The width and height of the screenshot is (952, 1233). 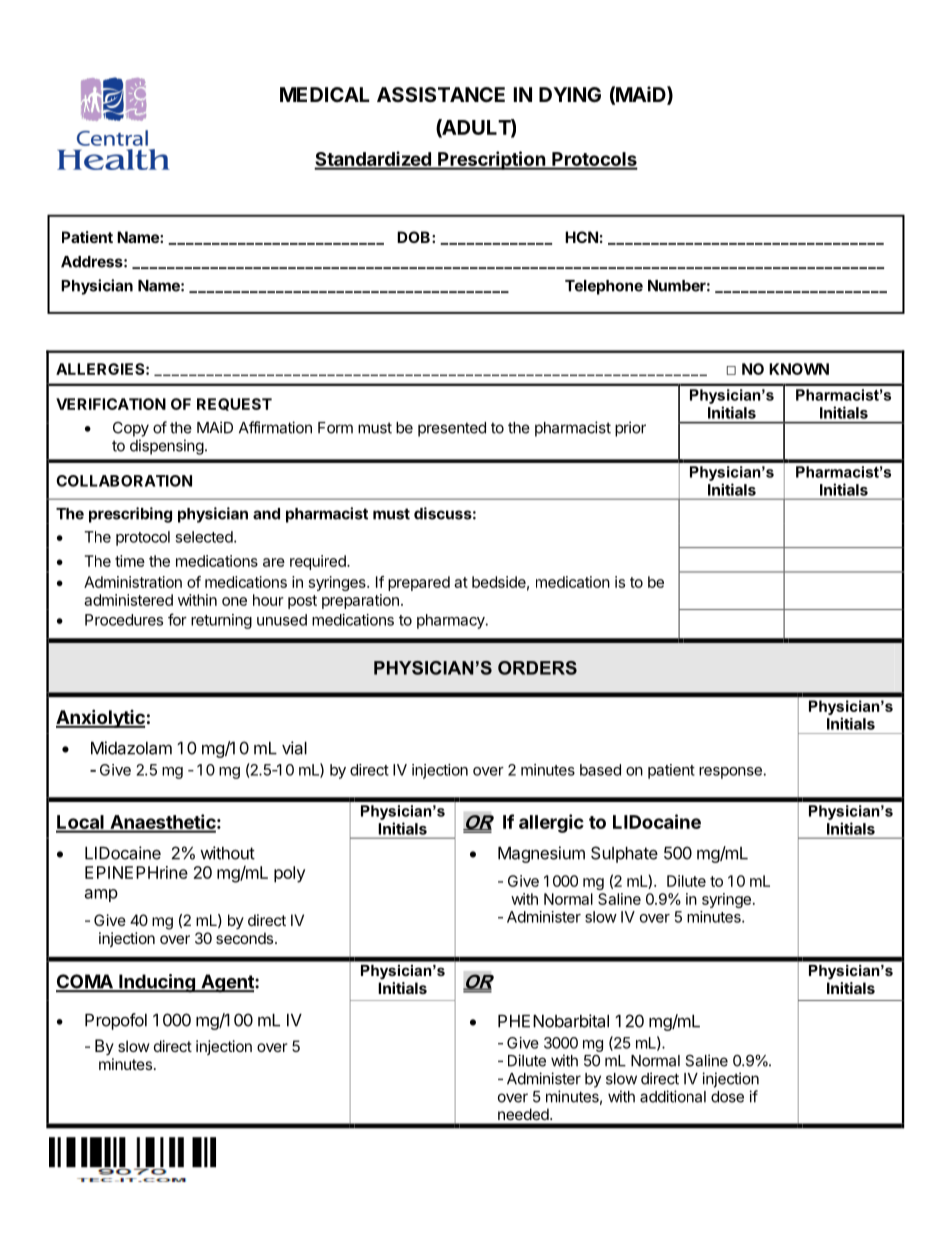 I want to click on Magnesium, so click(x=541, y=854).
